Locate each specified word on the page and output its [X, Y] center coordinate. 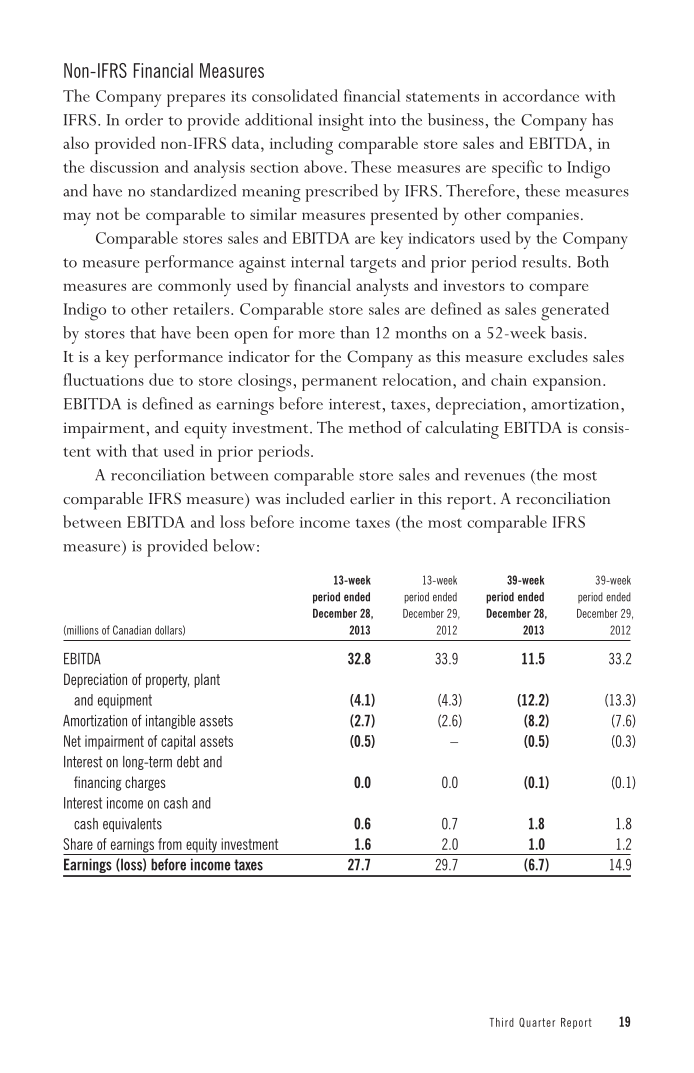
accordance [541, 95]
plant [207, 680]
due [161, 379]
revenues [494, 477]
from [170, 844]
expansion [568, 383]
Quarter [537, 1023]
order [144, 119]
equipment [125, 701]
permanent [339, 383]
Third [501, 1022]
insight [341, 122]
